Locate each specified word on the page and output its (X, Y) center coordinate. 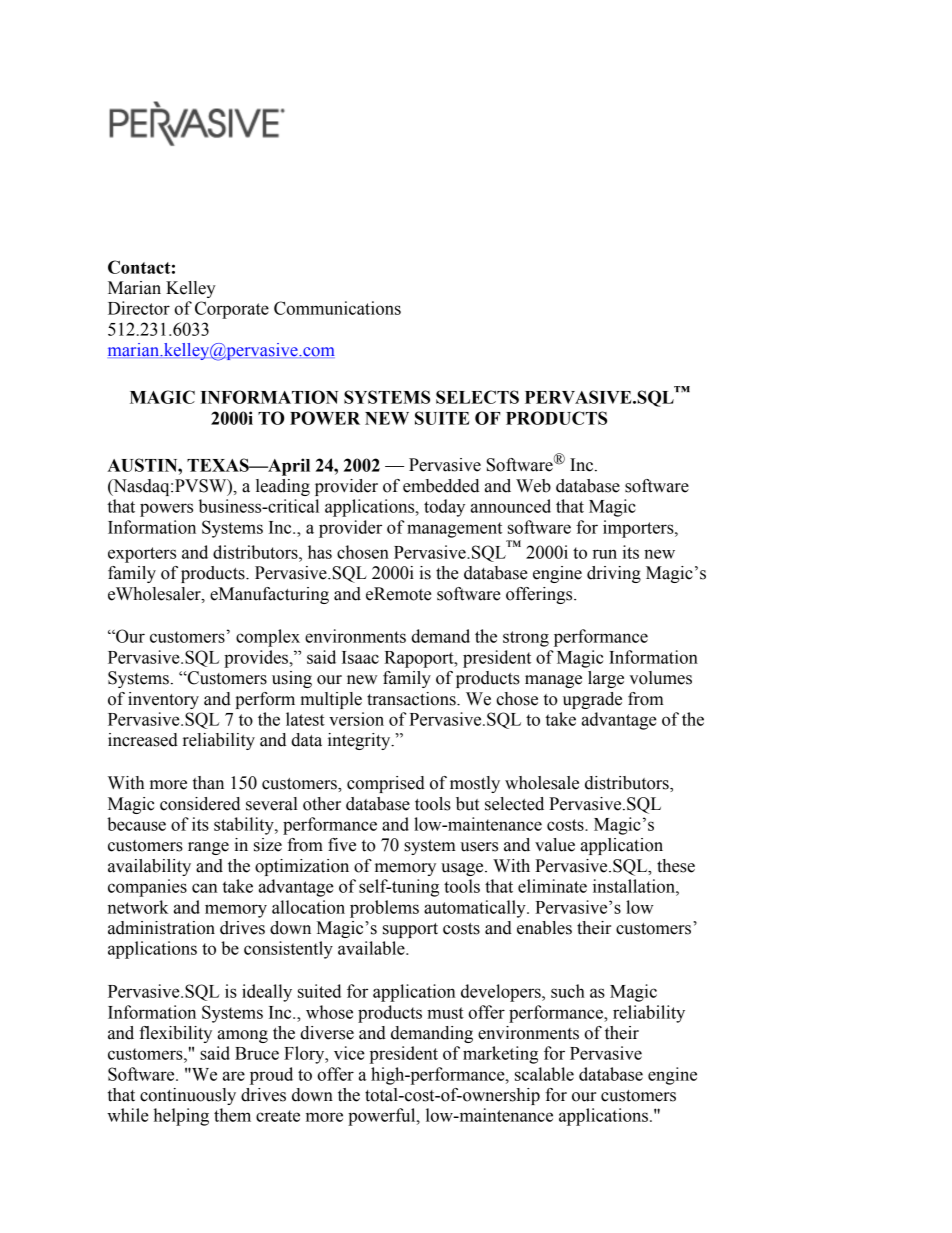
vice (349, 1053)
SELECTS (477, 397)
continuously (188, 1096)
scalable (544, 1074)
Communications (337, 308)
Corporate (232, 310)
